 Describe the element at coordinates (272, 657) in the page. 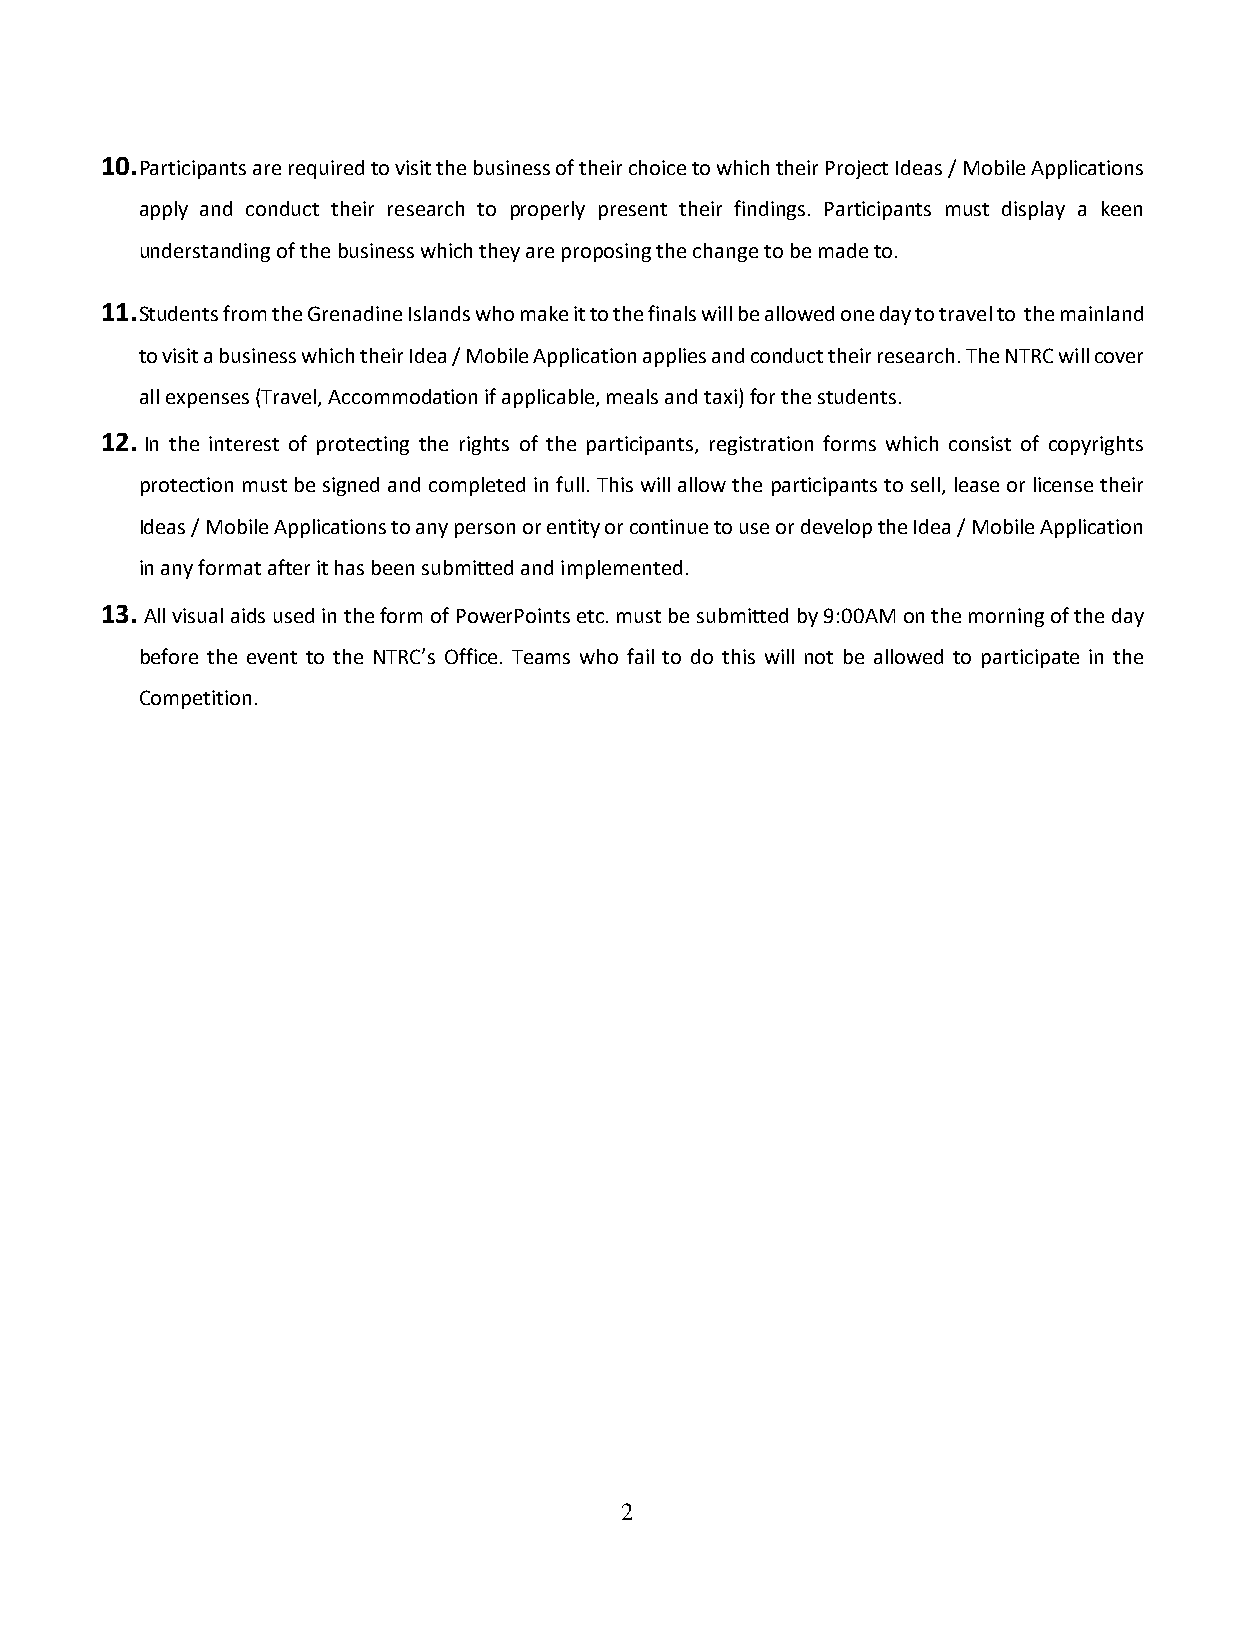

I see `event` at that location.
